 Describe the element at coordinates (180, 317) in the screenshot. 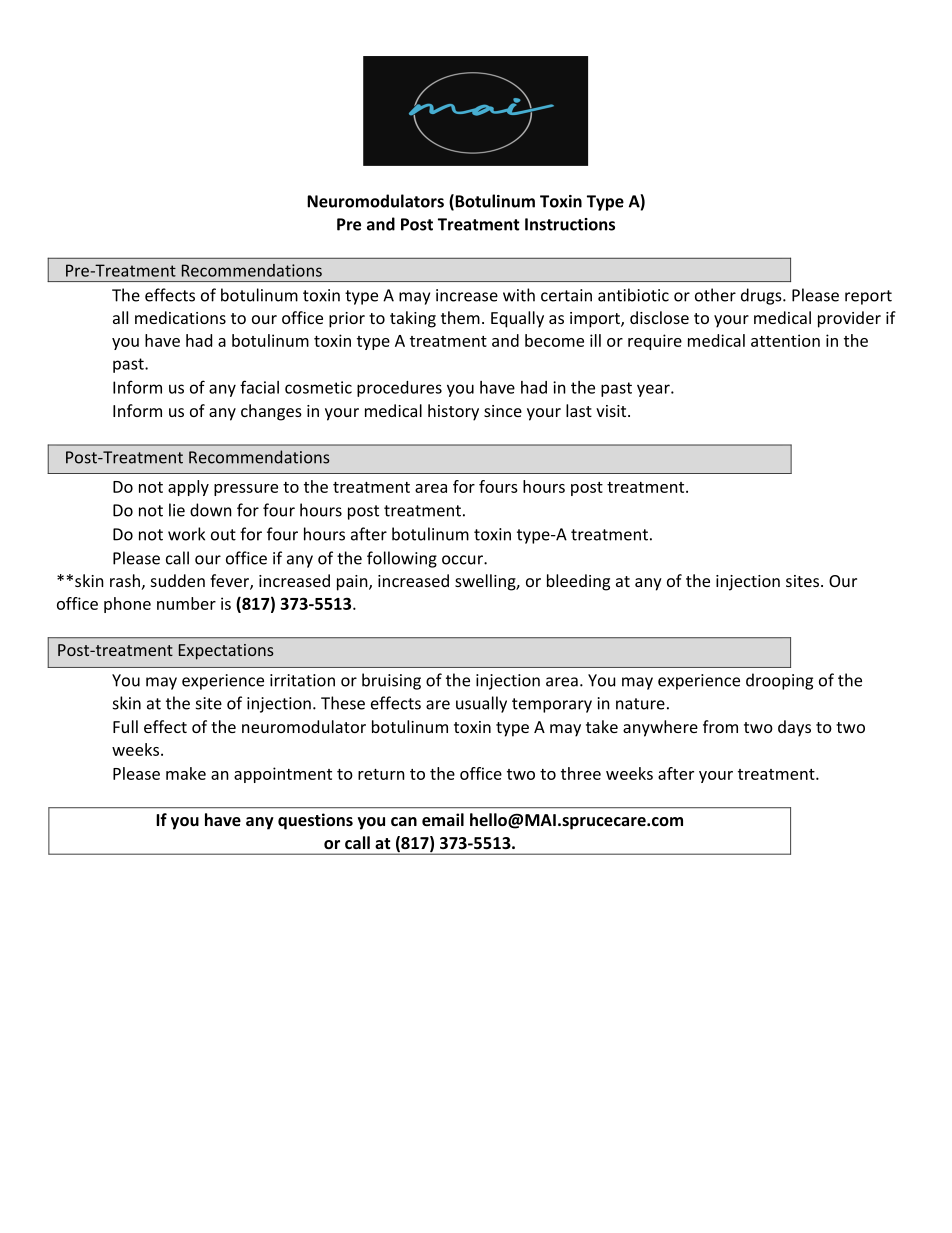

I see `medications` at that location.
